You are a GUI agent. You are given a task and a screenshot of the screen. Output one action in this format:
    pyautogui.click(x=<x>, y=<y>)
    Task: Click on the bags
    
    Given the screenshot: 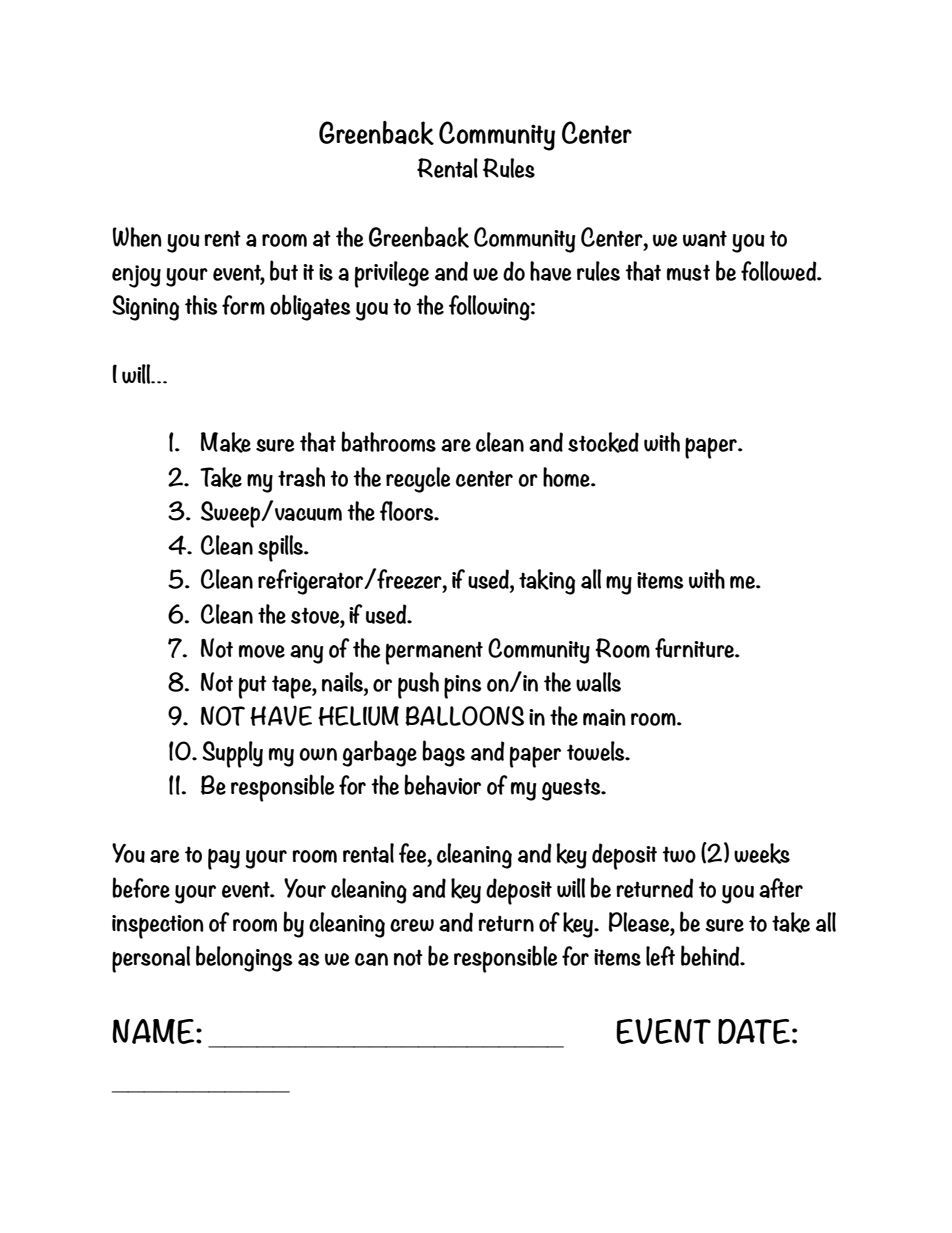 What is the action you would take?
    pyautogui.click(x=443, y=753)
